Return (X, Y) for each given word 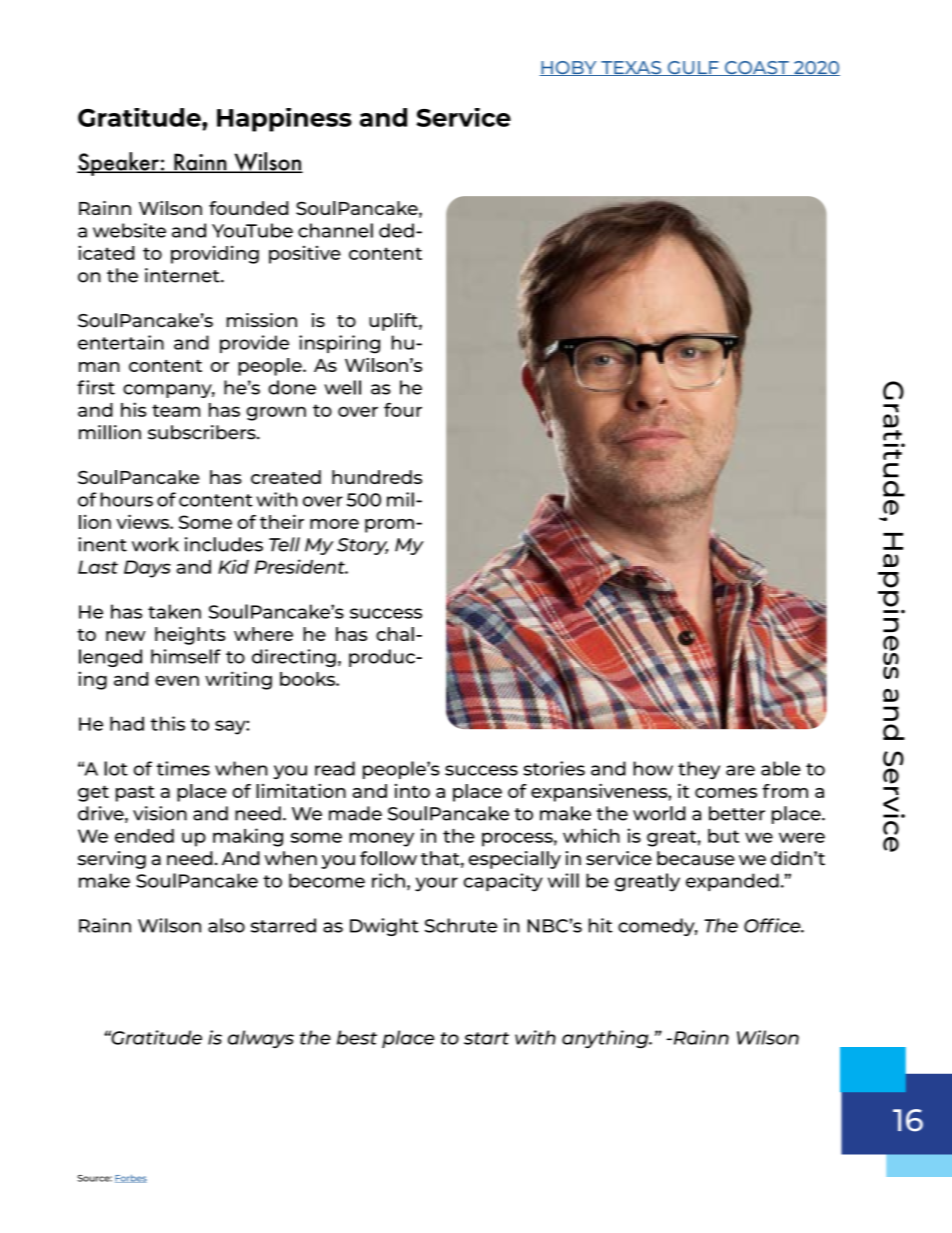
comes (726, 793)
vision (160, 813)
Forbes (131, 1178)
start (486, 1038)
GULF (693, 68)
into (412, 791)
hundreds (377, 477)
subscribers (203, 432)
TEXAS (631, 68)
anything (606, 1039)
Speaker (119, 164)
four (403, 409)
